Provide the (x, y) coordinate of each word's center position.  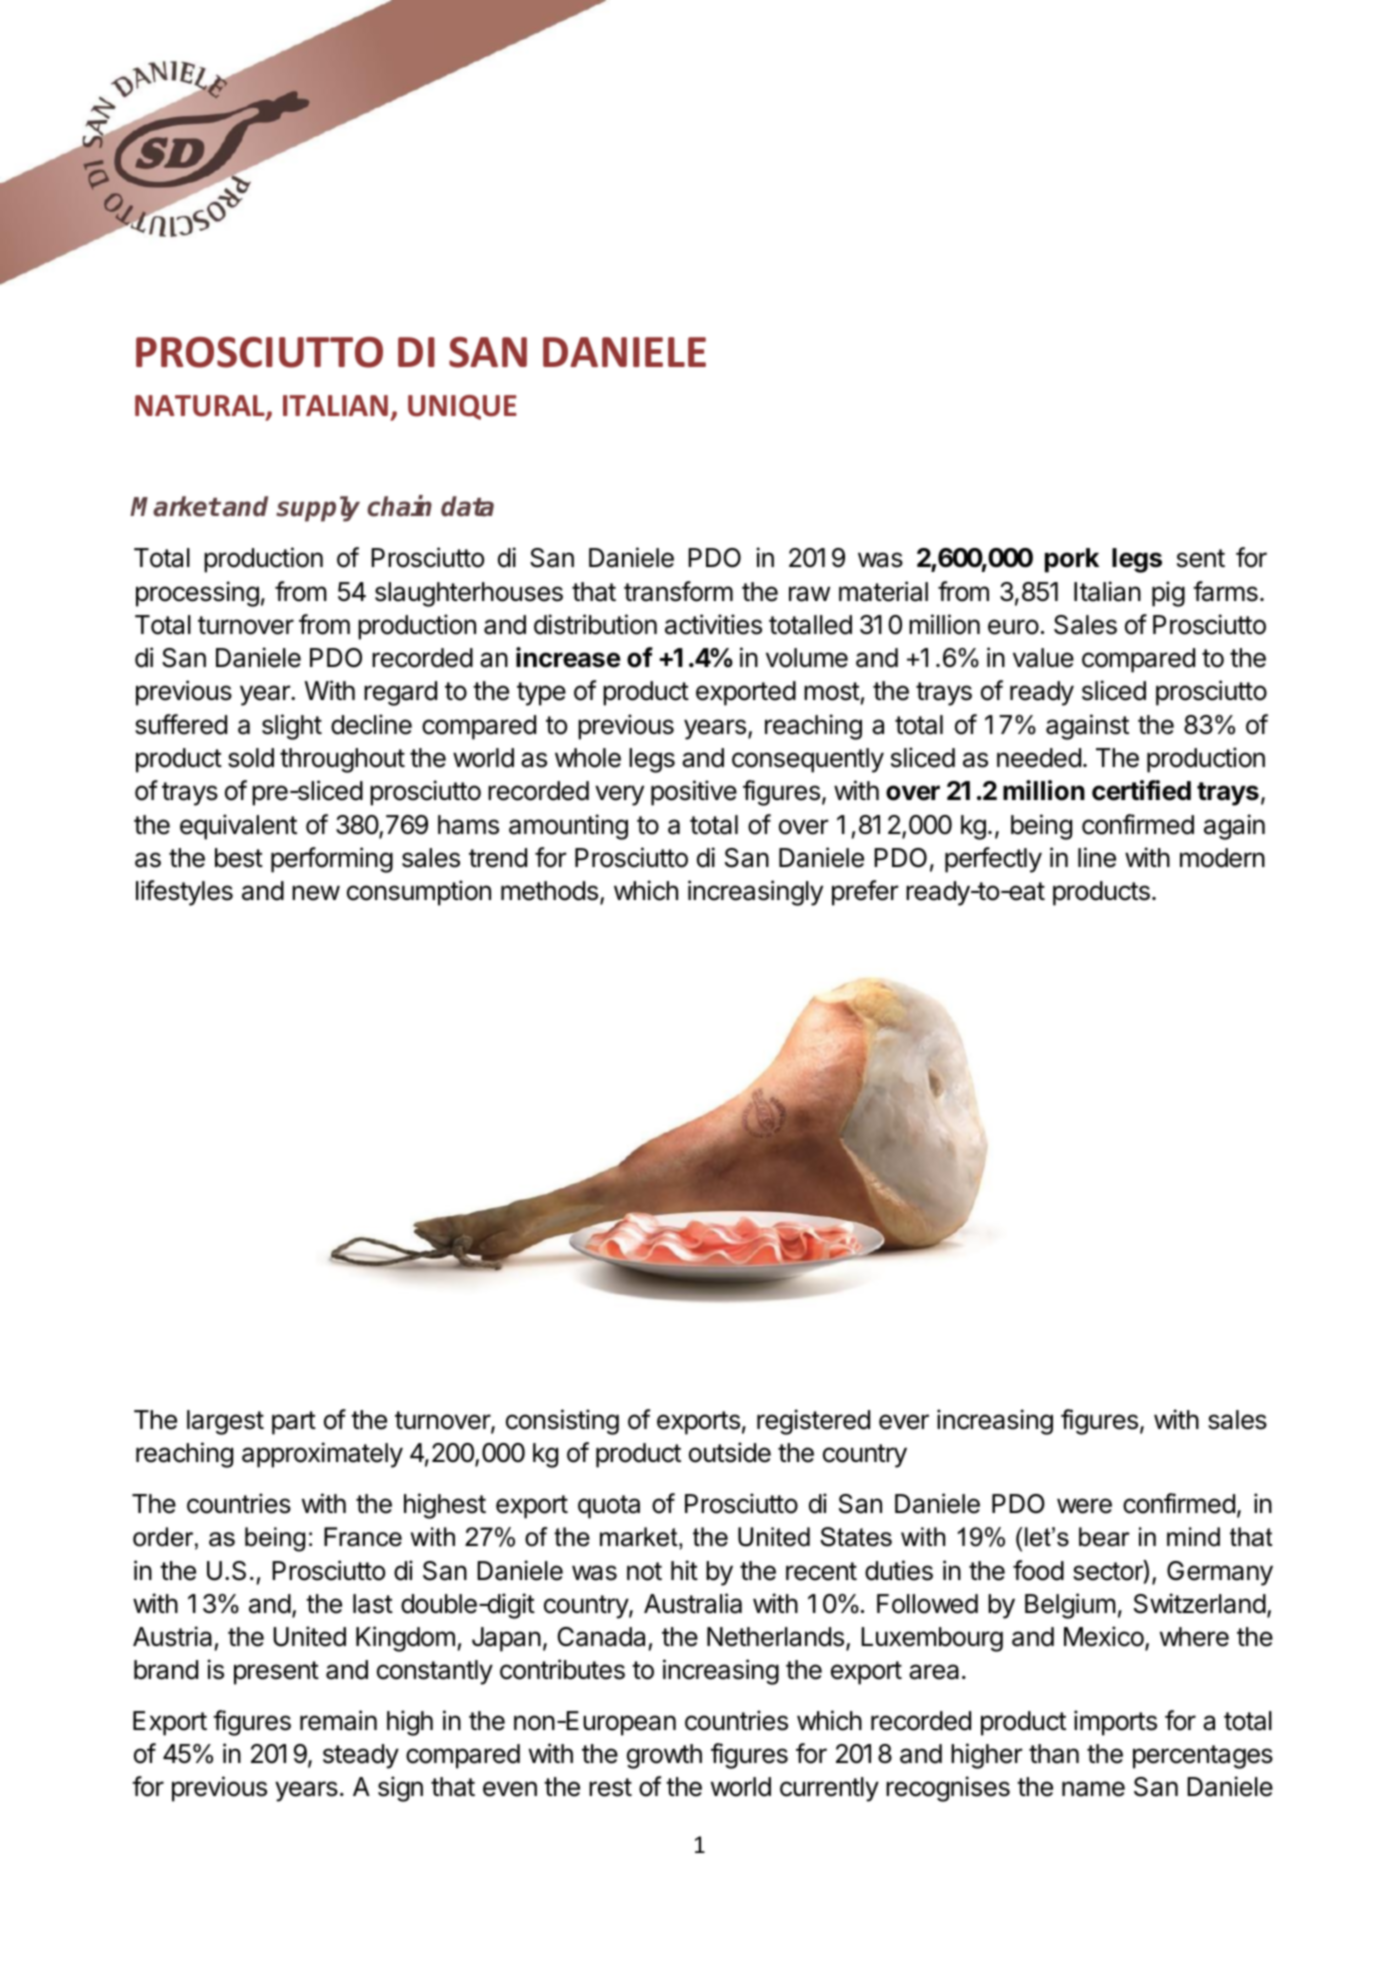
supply (318, 509)
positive (694, 793)
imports (1115, 1723)
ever (904, 1422)
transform (678, 591)
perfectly (993, 860)
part (294, 1423)
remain (338, 1720)
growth (664, 1756)
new (316, 893)
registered (813, 1422)
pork (1072, 560)
